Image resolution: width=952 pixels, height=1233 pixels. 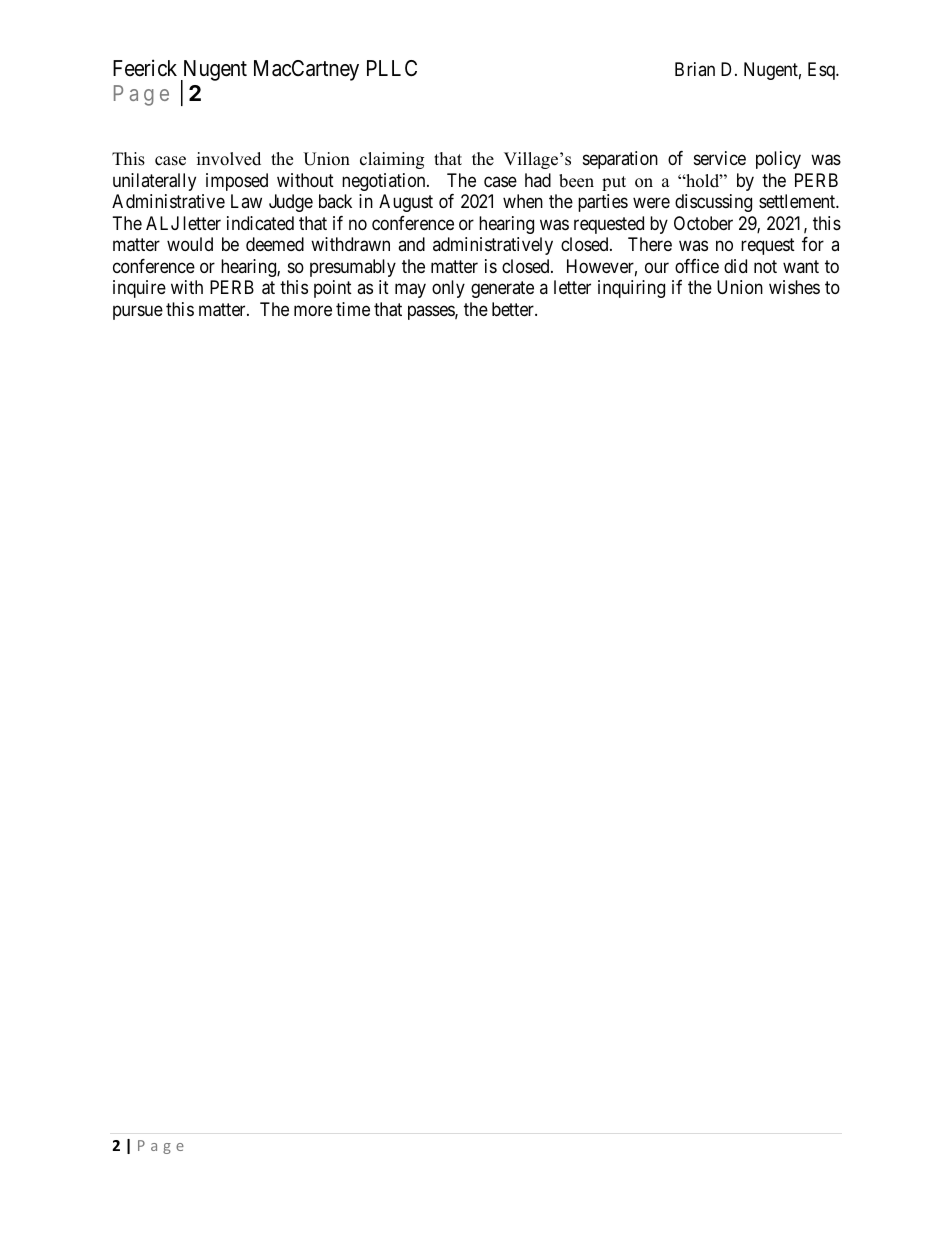 What do you see at coordinates (822, 71) in the document?
I see `Esq` at bounding box center [822, 71].
